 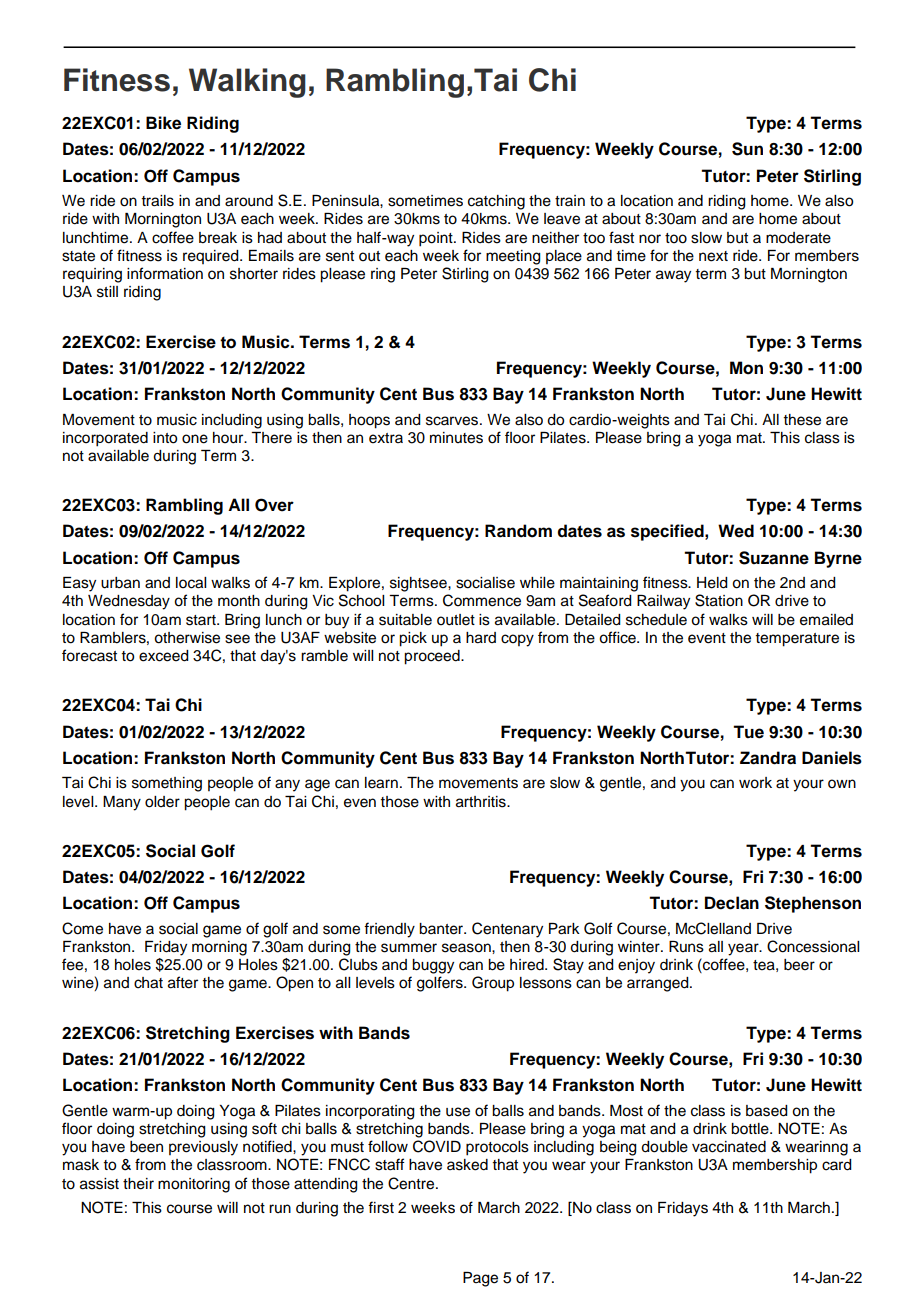 What do you see at coordinates (183, 982) in the screenshot?
I see `after` at bounding box center [183, 982].
